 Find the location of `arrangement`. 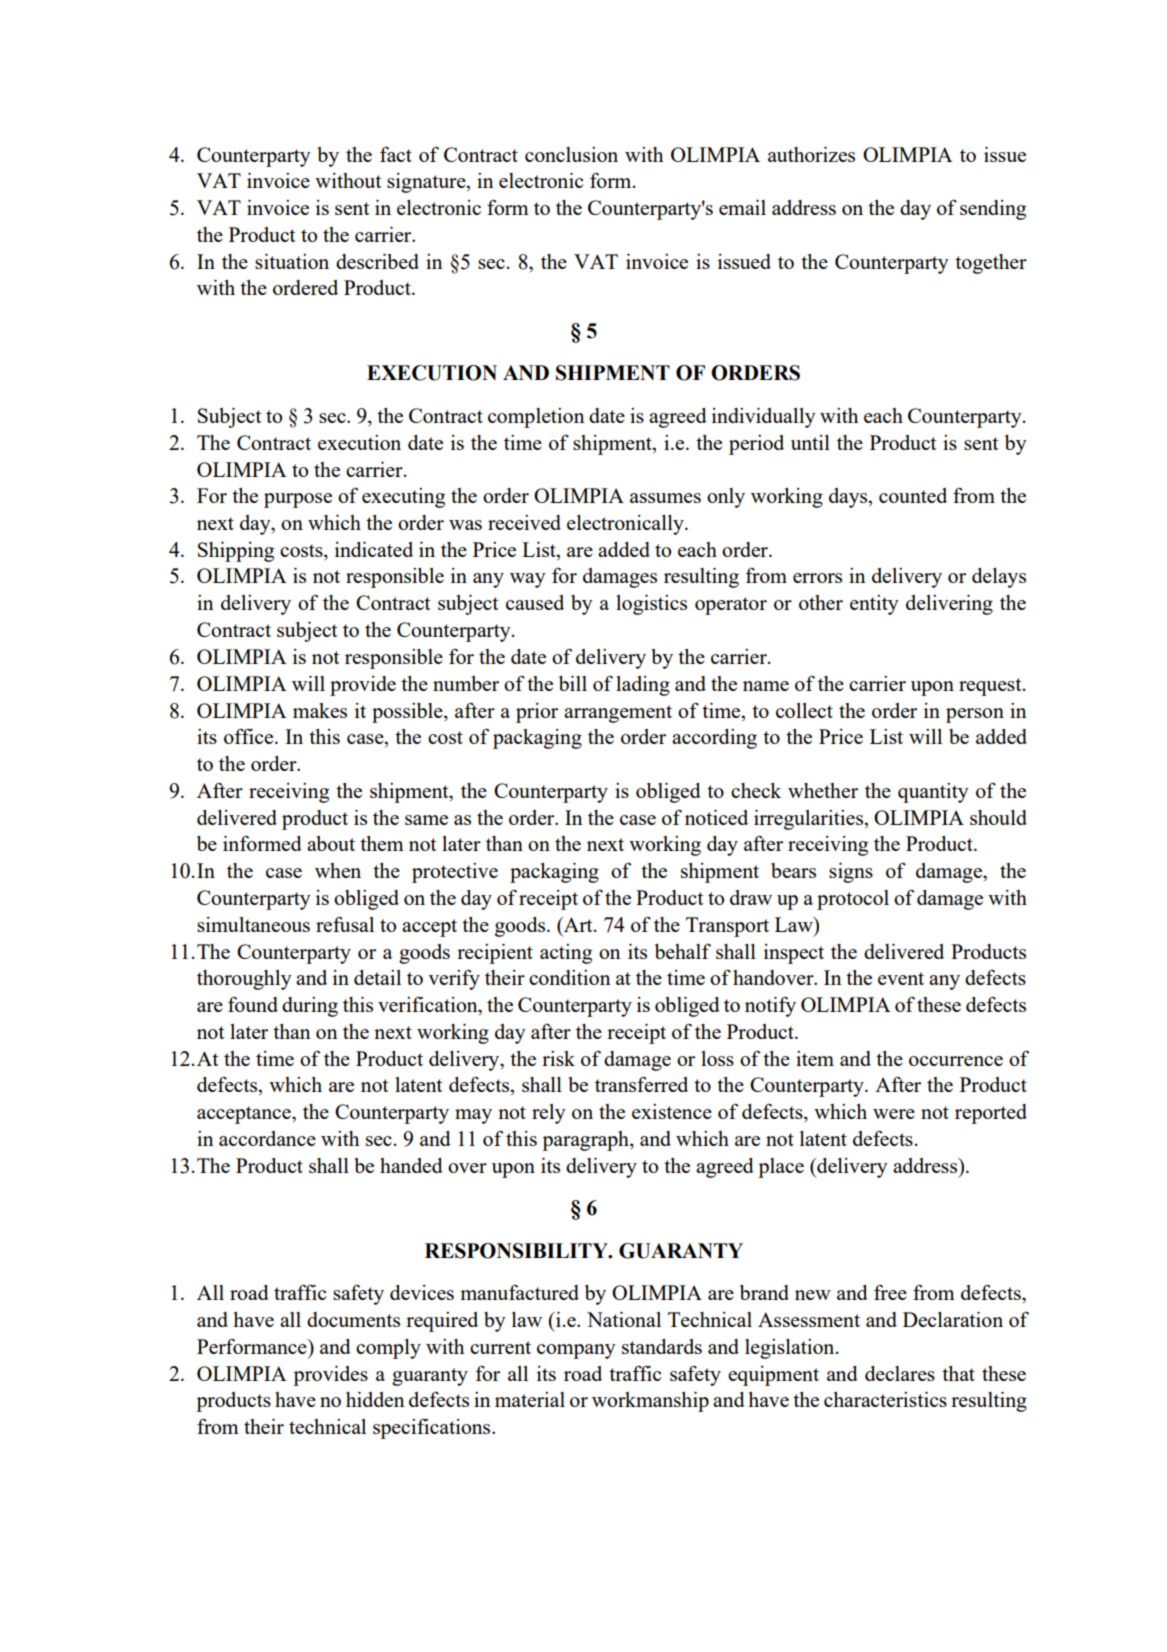

arrangement is located at coordinates (618, 714).
